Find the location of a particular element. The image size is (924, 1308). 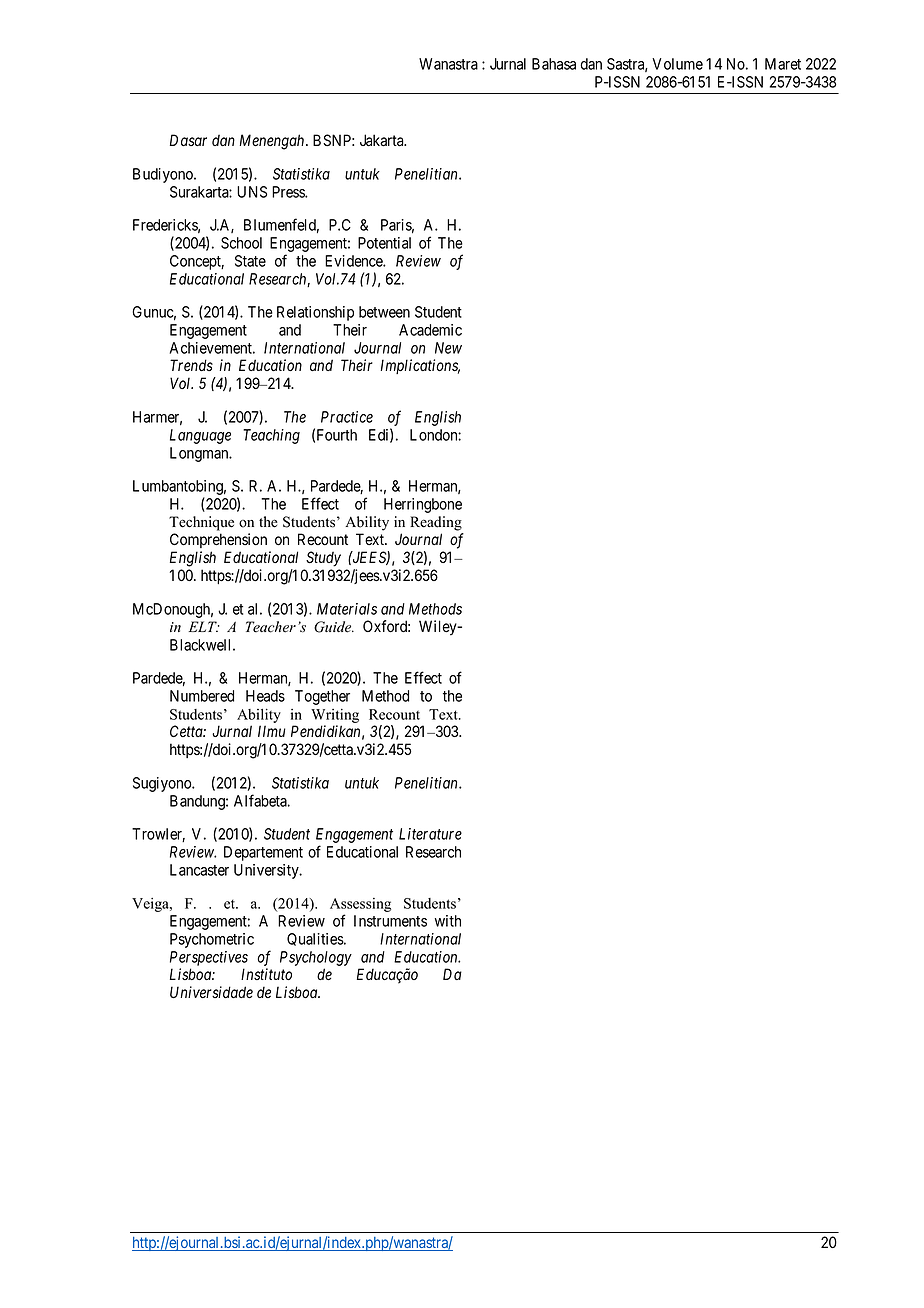

Academic is located at coordinates (430, 330).
